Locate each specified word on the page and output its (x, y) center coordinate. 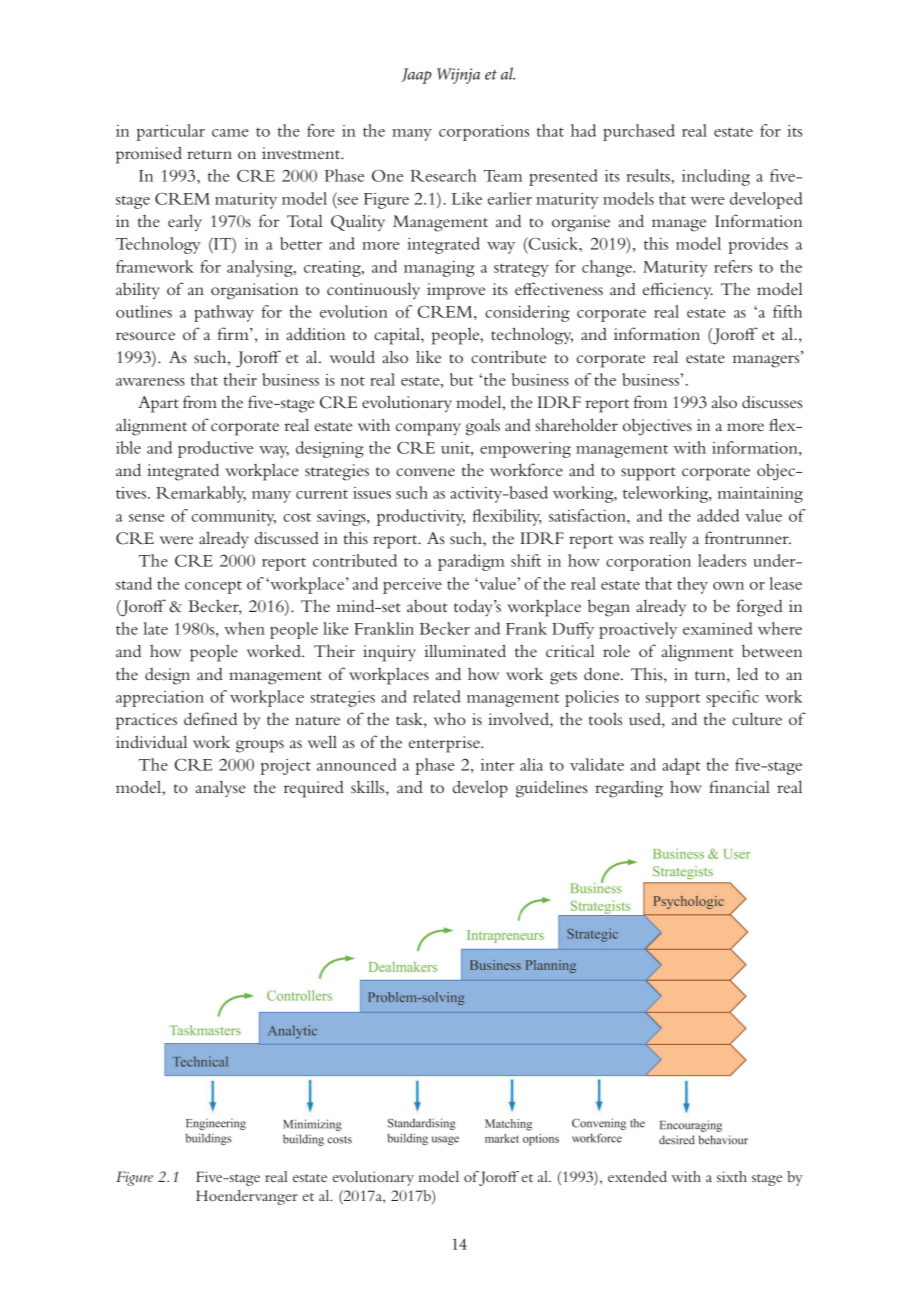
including (716, 177)
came (230, 133)
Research (443, 175)
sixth (732, 1176)
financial (739, 786)
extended (637, 1176)
